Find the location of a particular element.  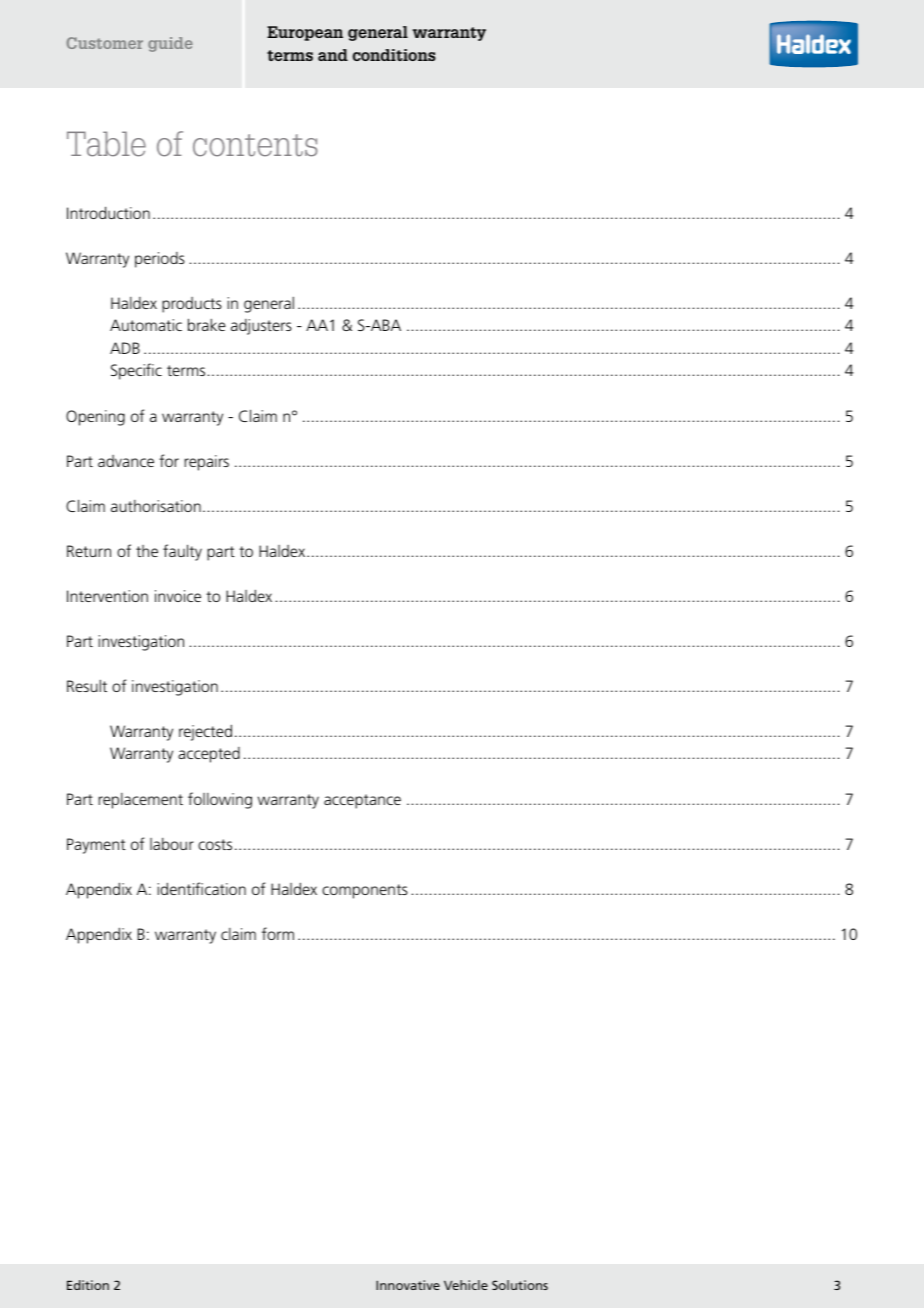

conditions is located at coordinates (394, 55).
